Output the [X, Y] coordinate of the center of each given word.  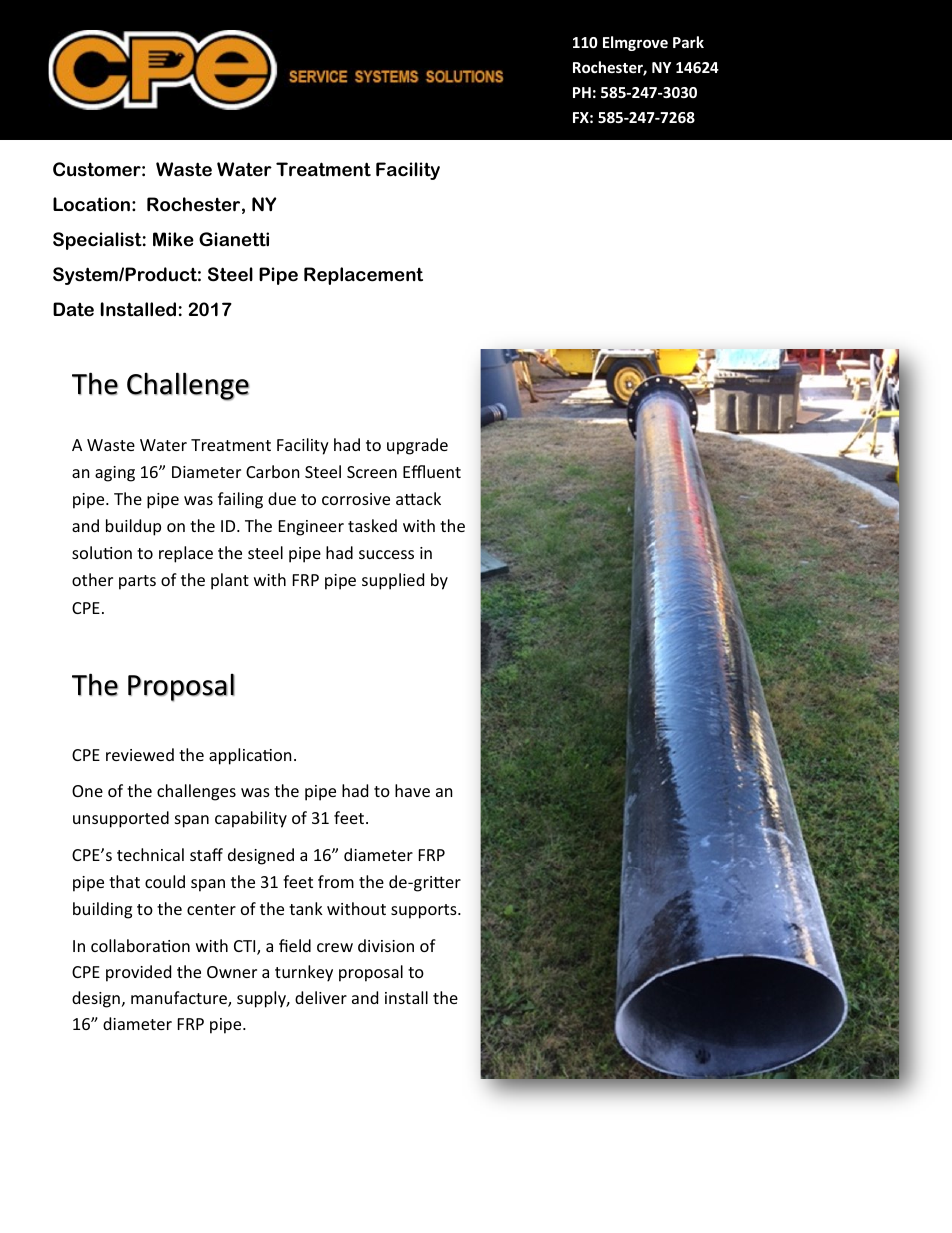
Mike [173, 239]
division [386, 945]
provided [138, 973]
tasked [372, 525]
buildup [133, 527]
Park [688, 42]
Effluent [432, 471]
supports [425, 911]
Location [91, 204]
